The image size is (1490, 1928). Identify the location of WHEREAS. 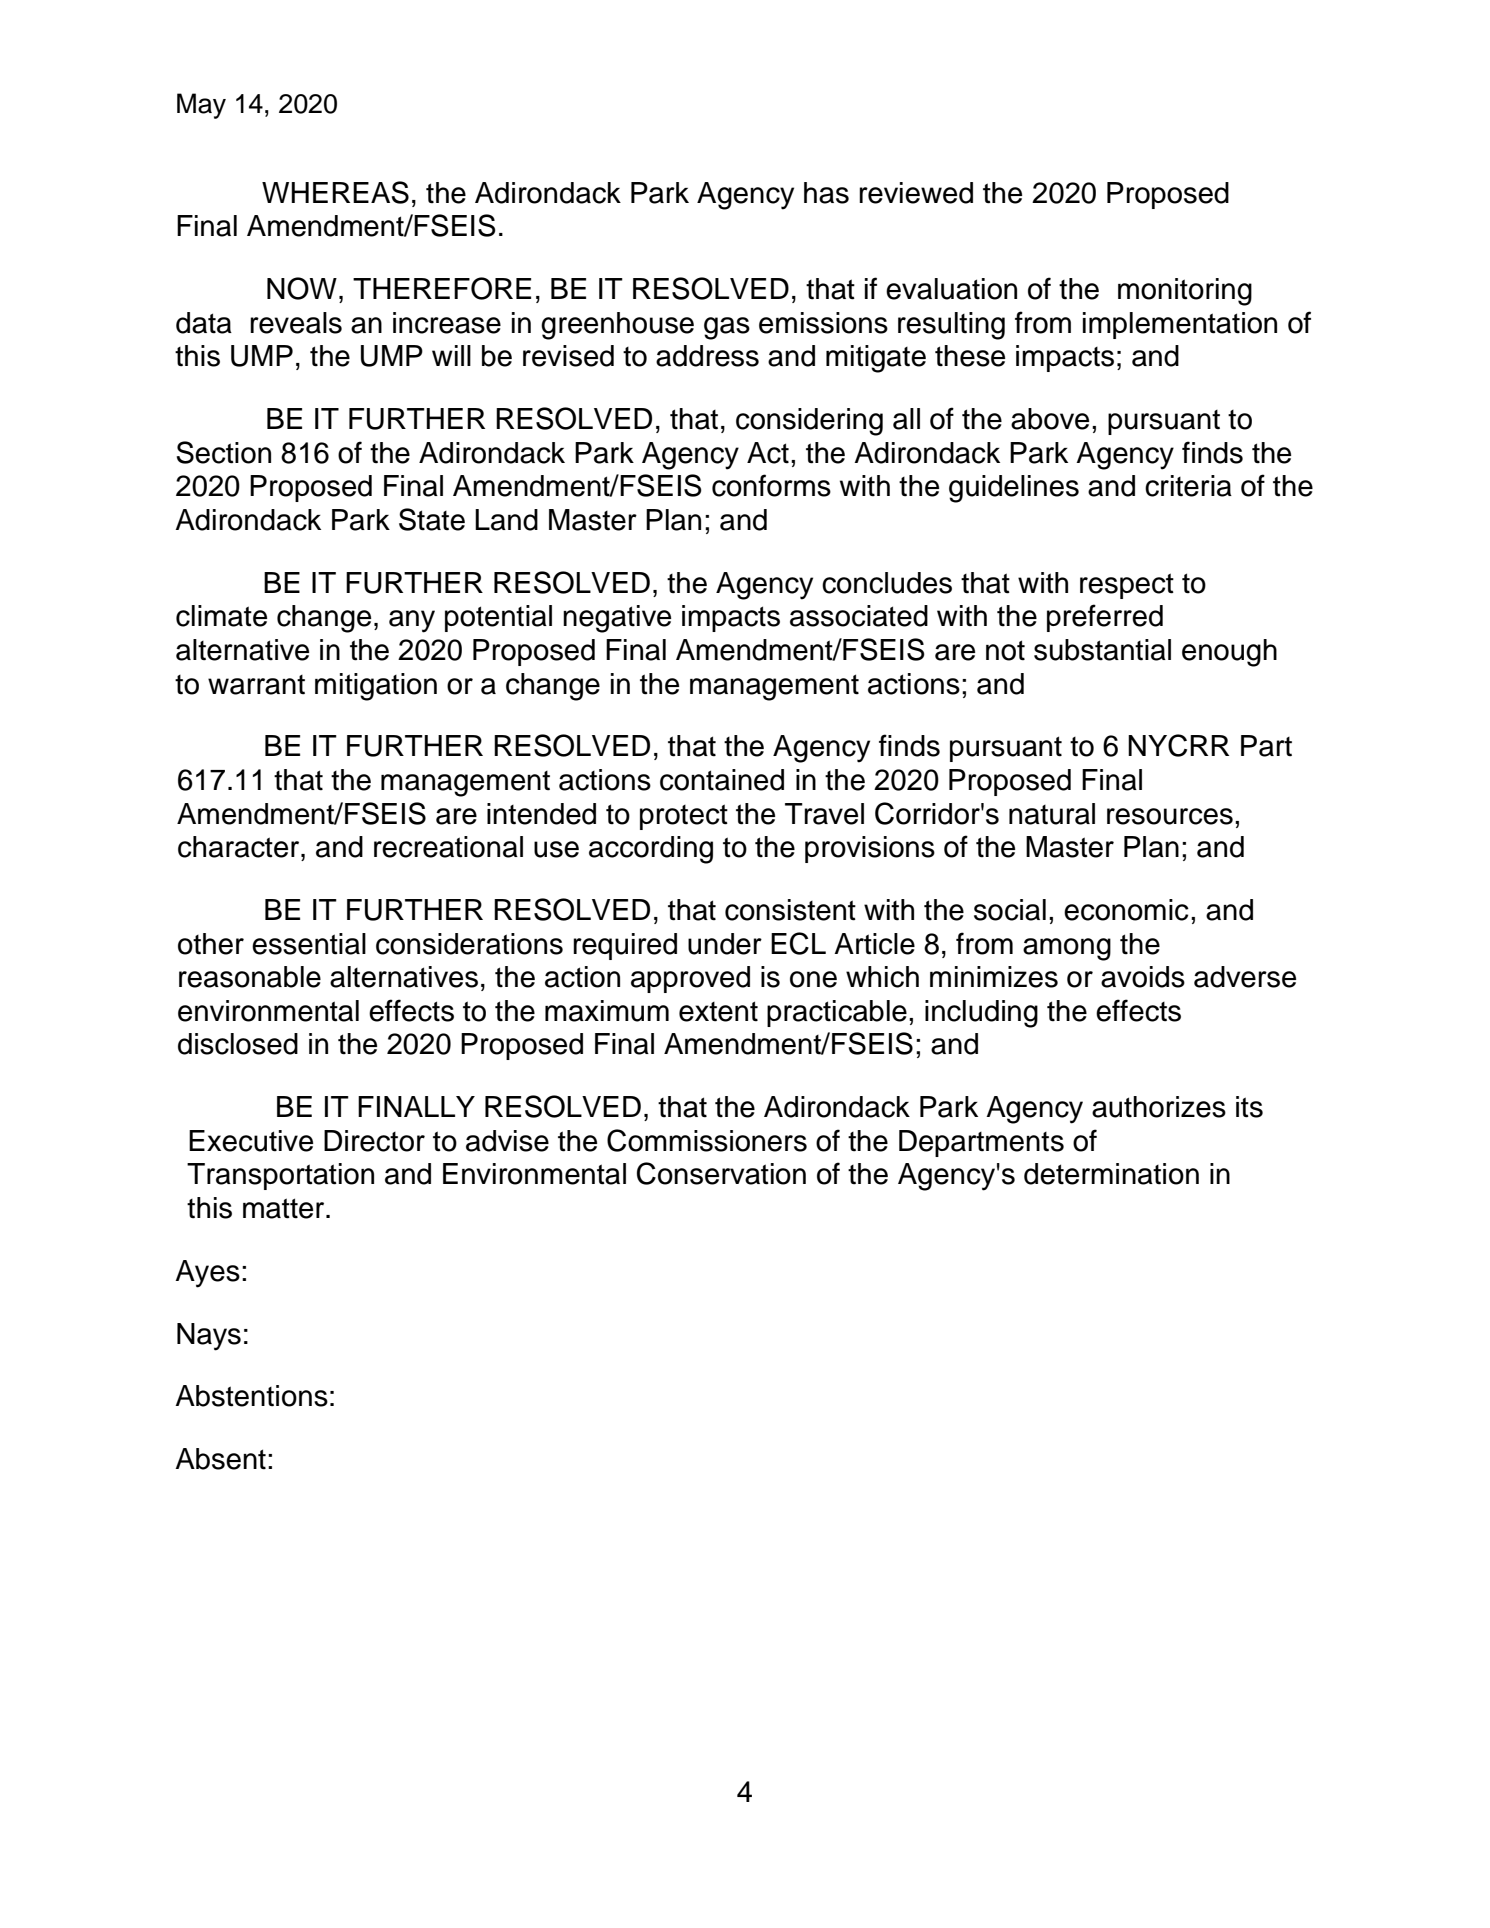
(335, 192).
